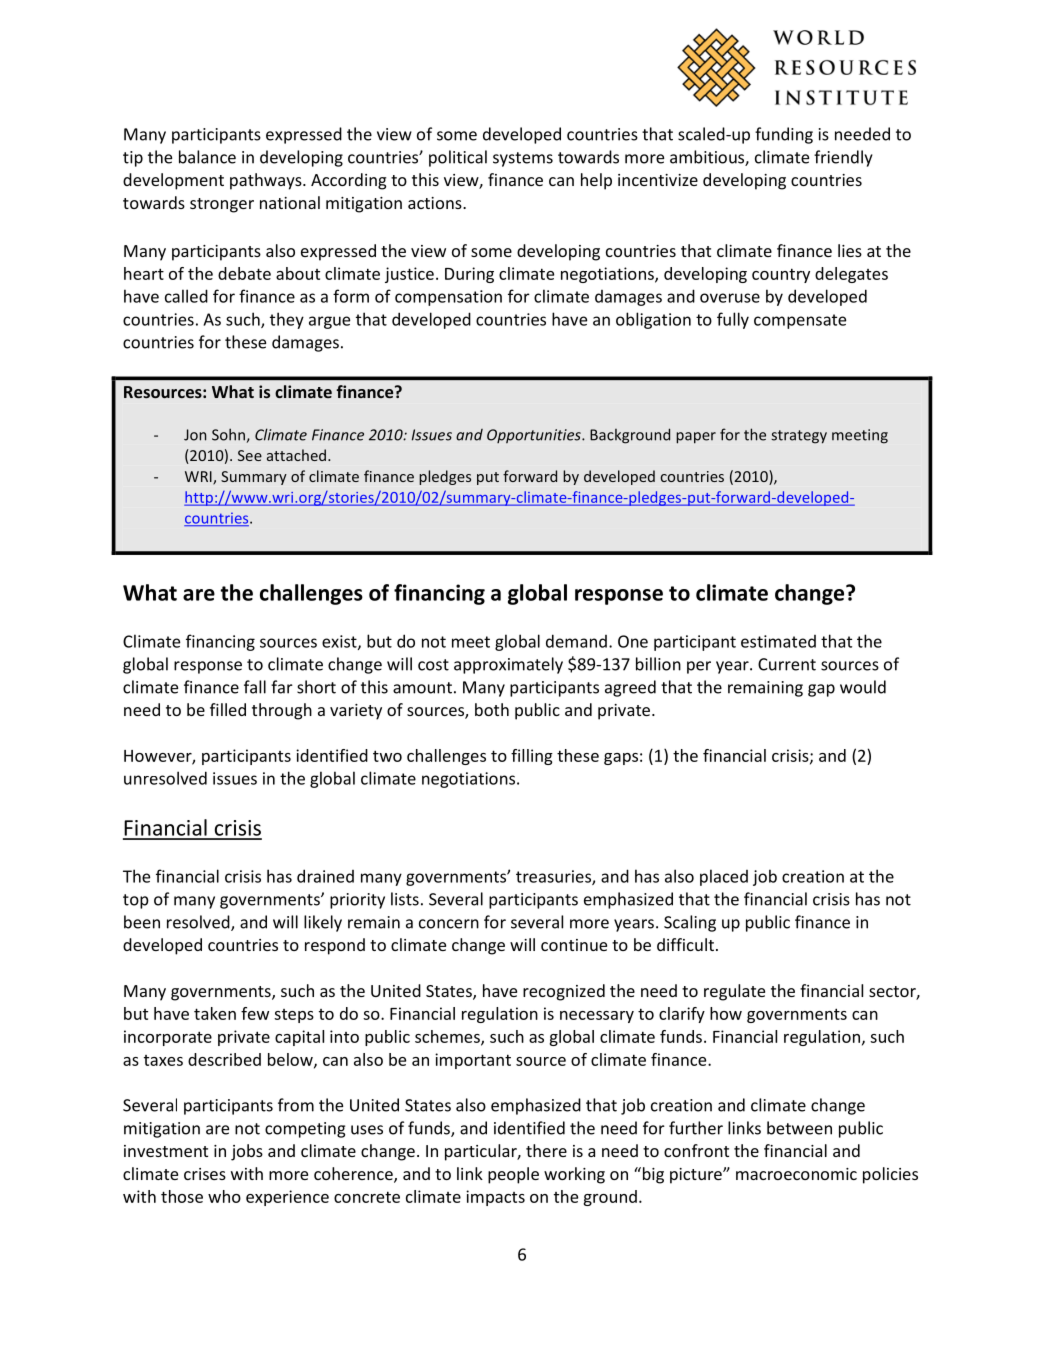  Describe the element at coordinates (207, 157) in the image. I see `balance` at that location.
